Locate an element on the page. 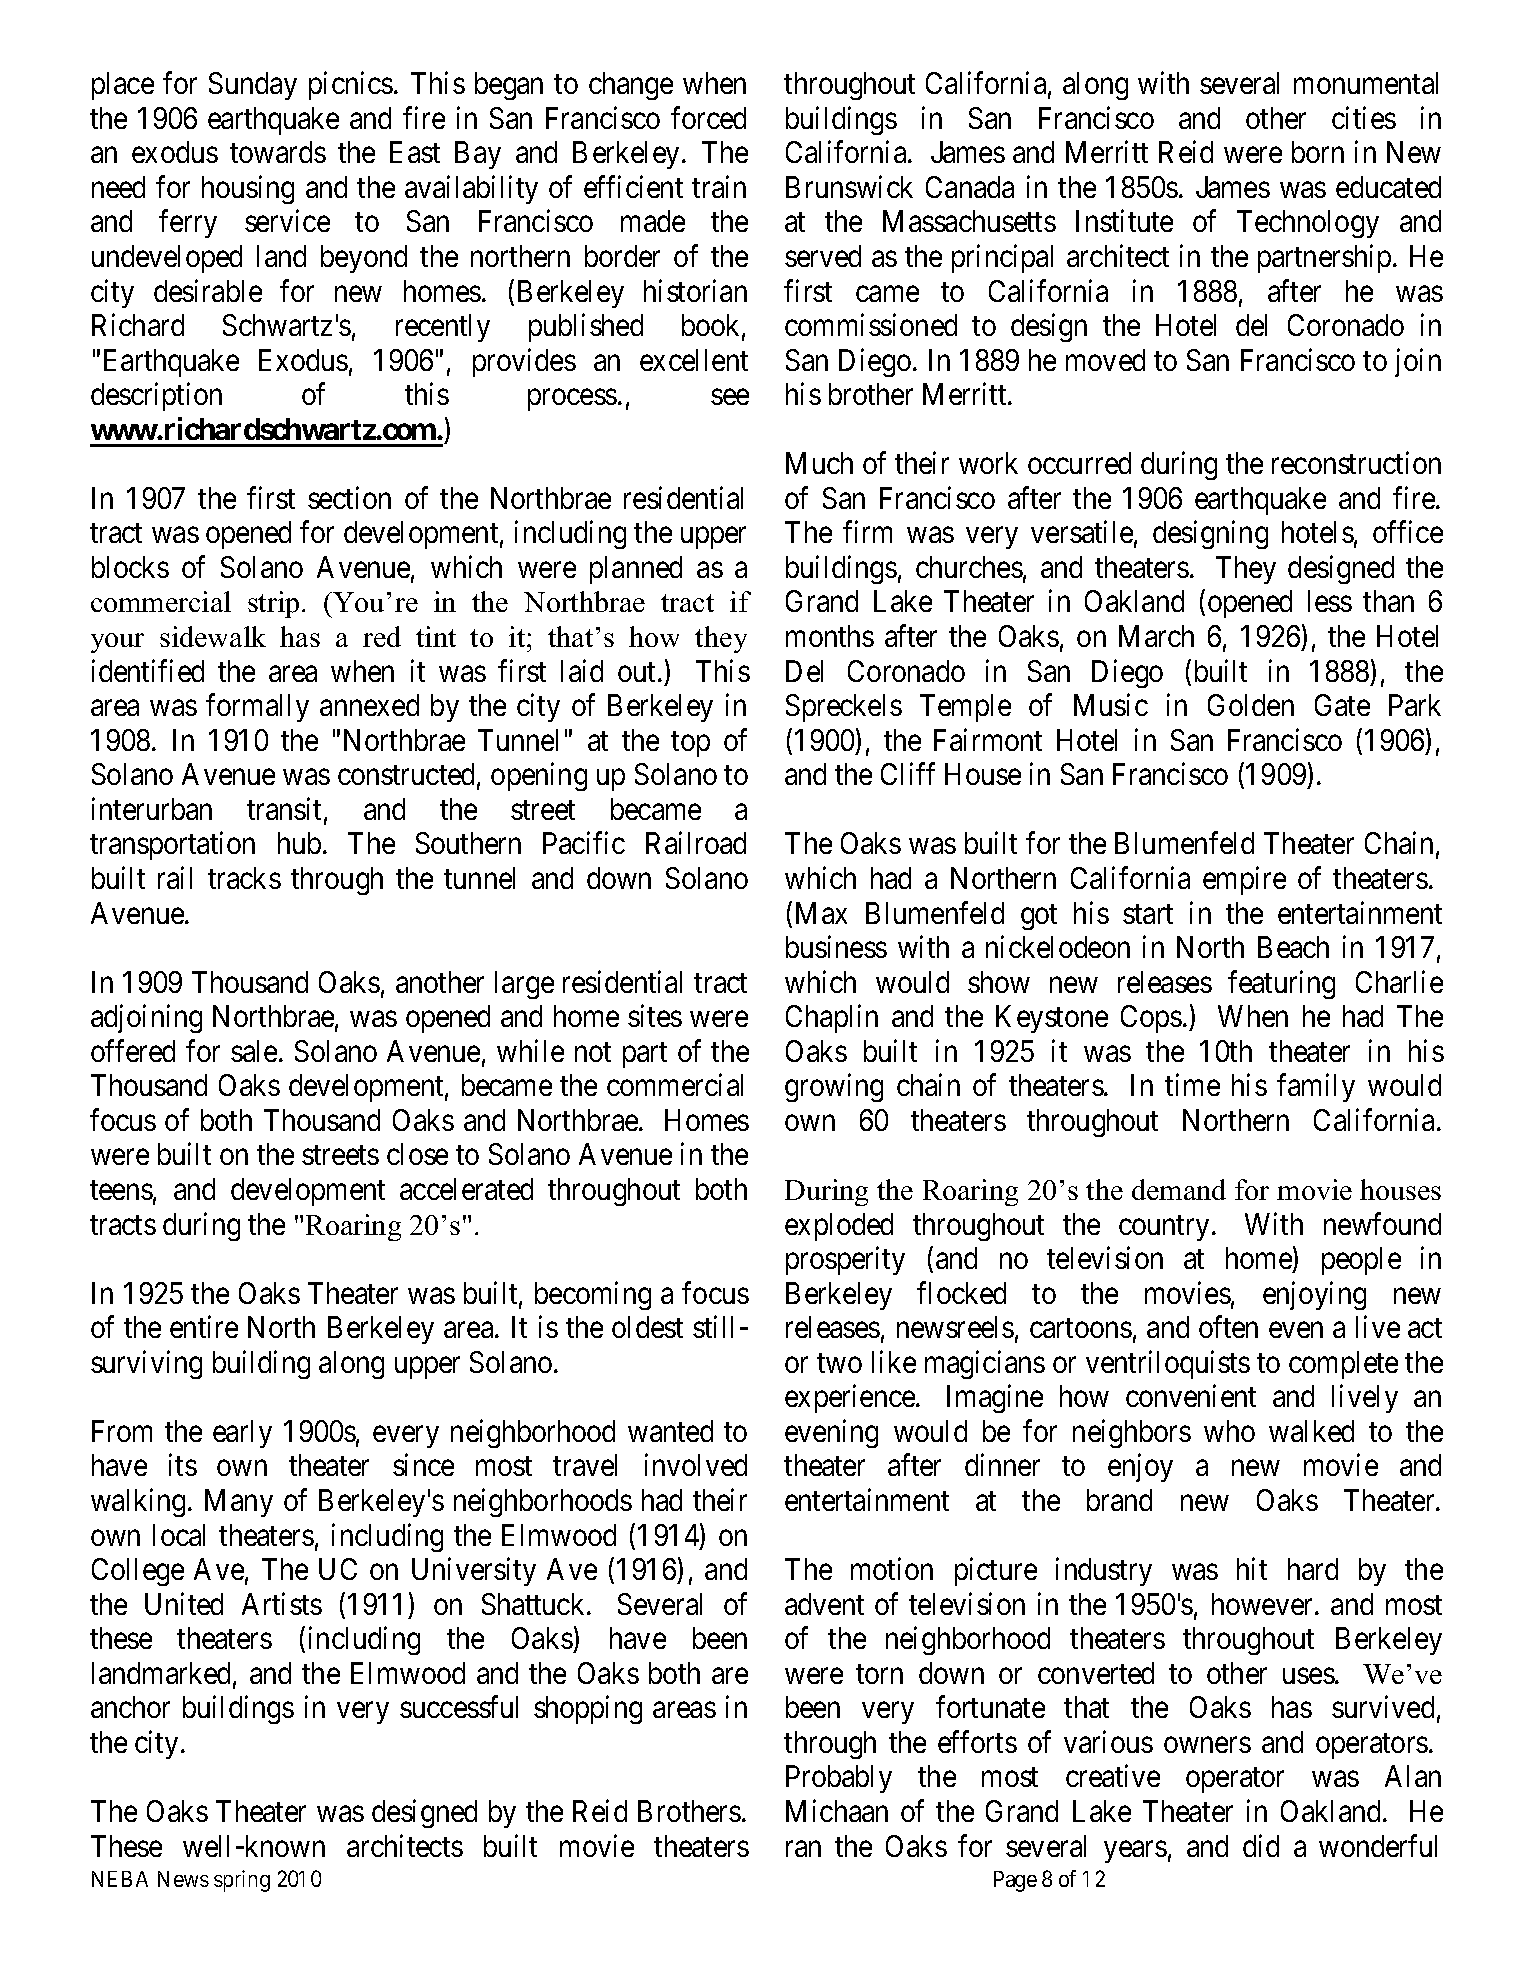  forced is located at coordinates (708, 117).
